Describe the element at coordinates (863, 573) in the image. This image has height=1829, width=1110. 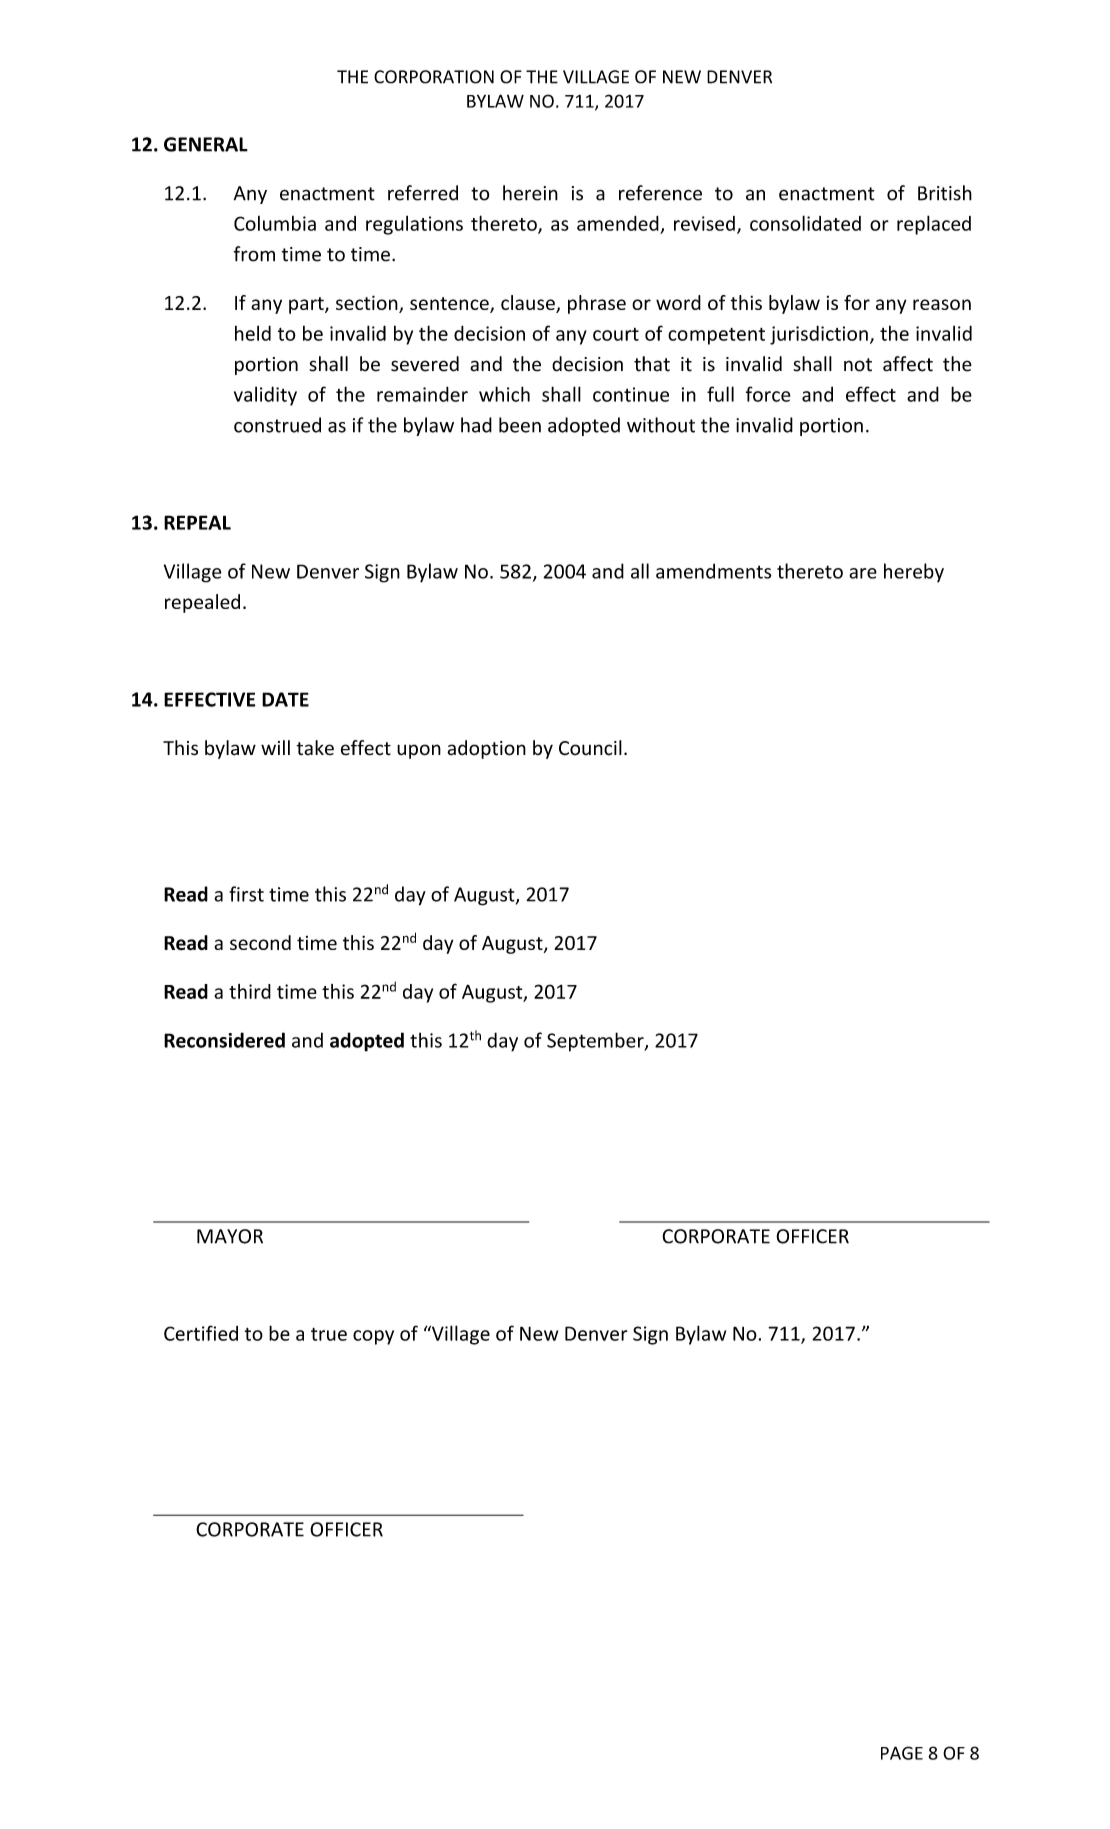
I see `are` at that location.
